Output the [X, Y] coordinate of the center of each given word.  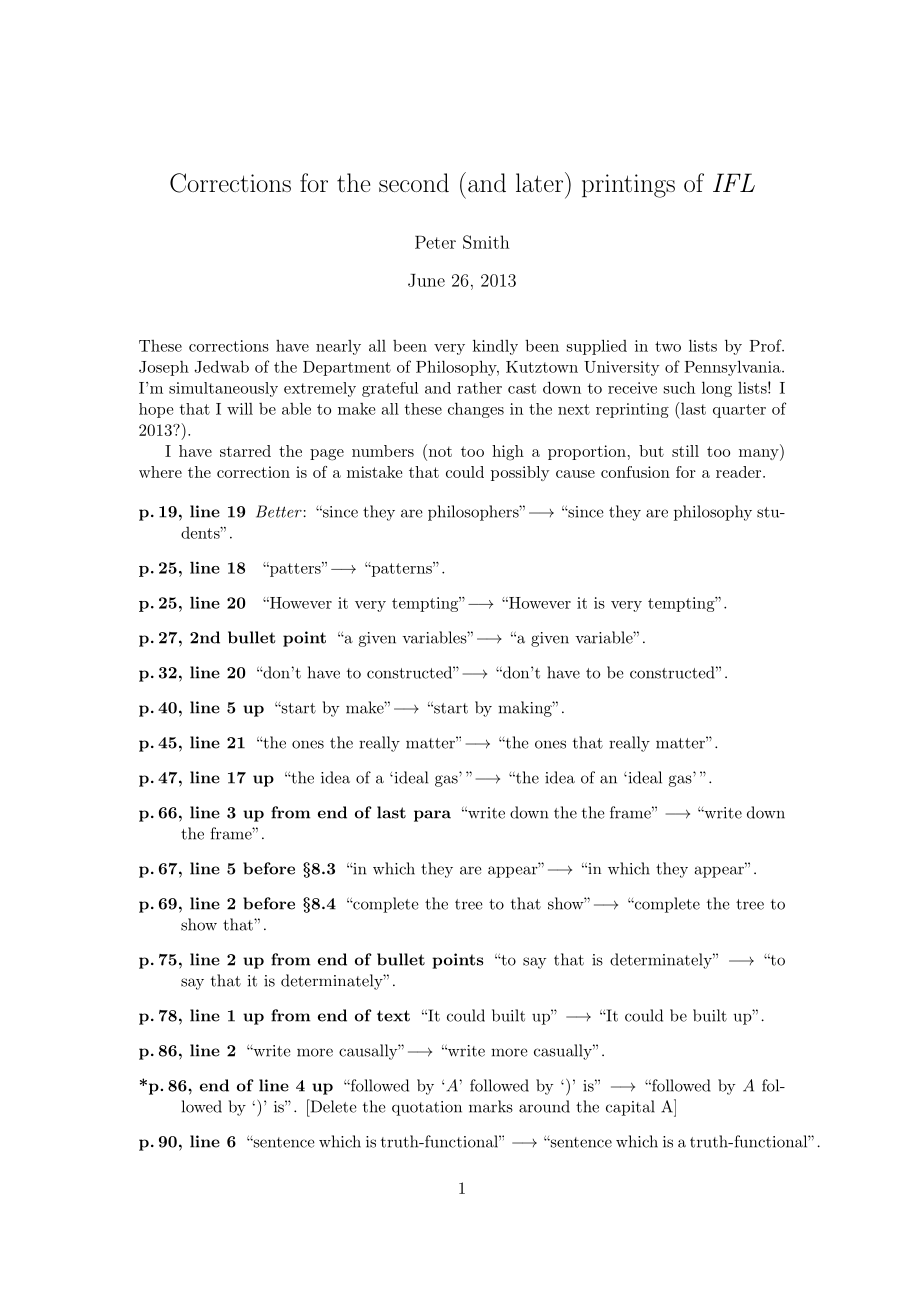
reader [738, 472]
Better [279, 511]
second [414, 182]
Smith [486, 242]
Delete [332, 1106]
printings [628, 186]
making [526, 709]
